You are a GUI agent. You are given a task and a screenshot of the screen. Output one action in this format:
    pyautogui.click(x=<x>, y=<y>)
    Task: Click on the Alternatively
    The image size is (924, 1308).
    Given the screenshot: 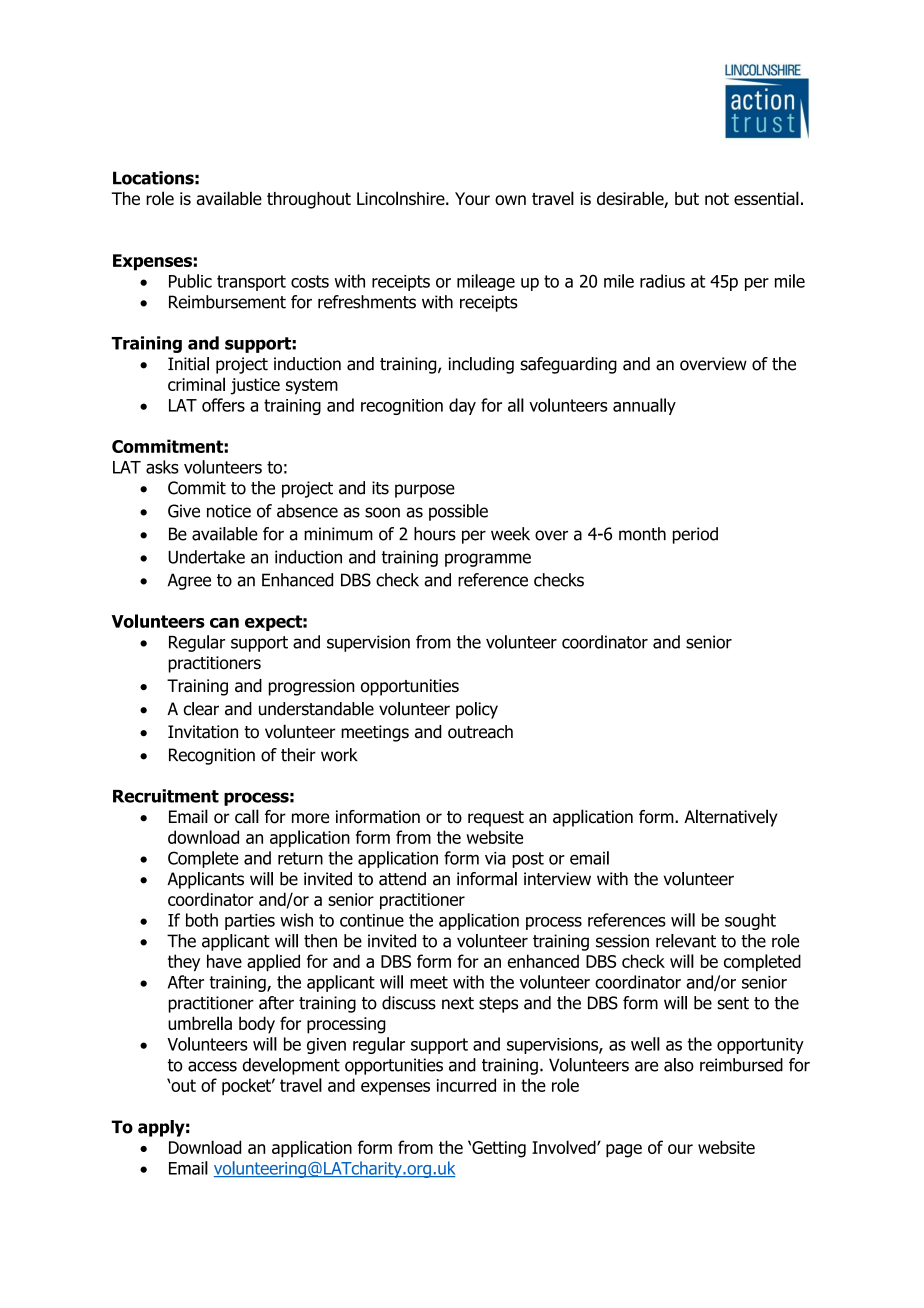 What is the action you would take?
    pyautogui.click(x=730, y=818)
